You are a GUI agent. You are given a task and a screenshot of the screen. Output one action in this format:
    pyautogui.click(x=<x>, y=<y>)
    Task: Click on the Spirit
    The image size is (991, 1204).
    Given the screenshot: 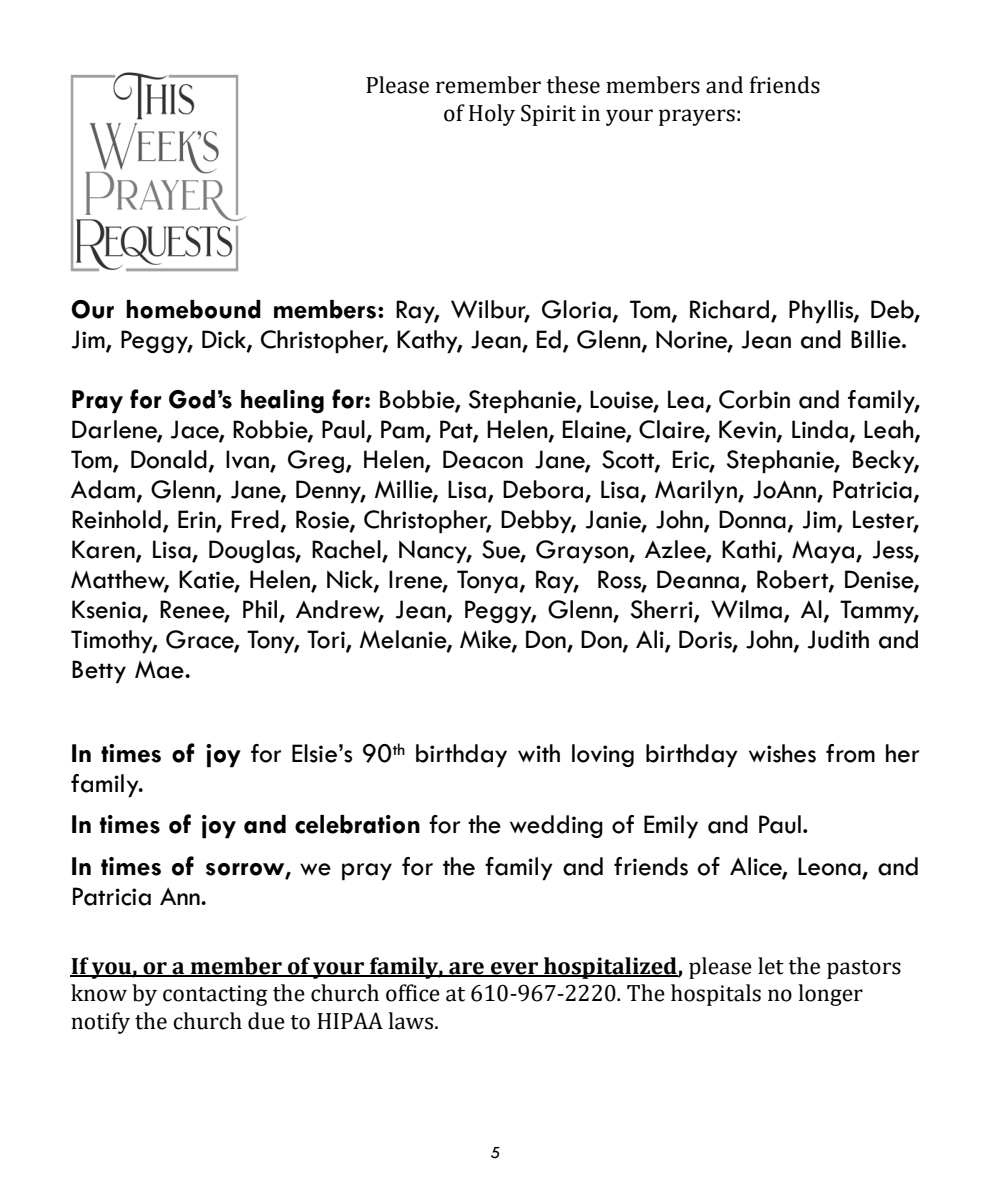 What is the action you would take?
    pyautogui.click(x=548, y=115)
